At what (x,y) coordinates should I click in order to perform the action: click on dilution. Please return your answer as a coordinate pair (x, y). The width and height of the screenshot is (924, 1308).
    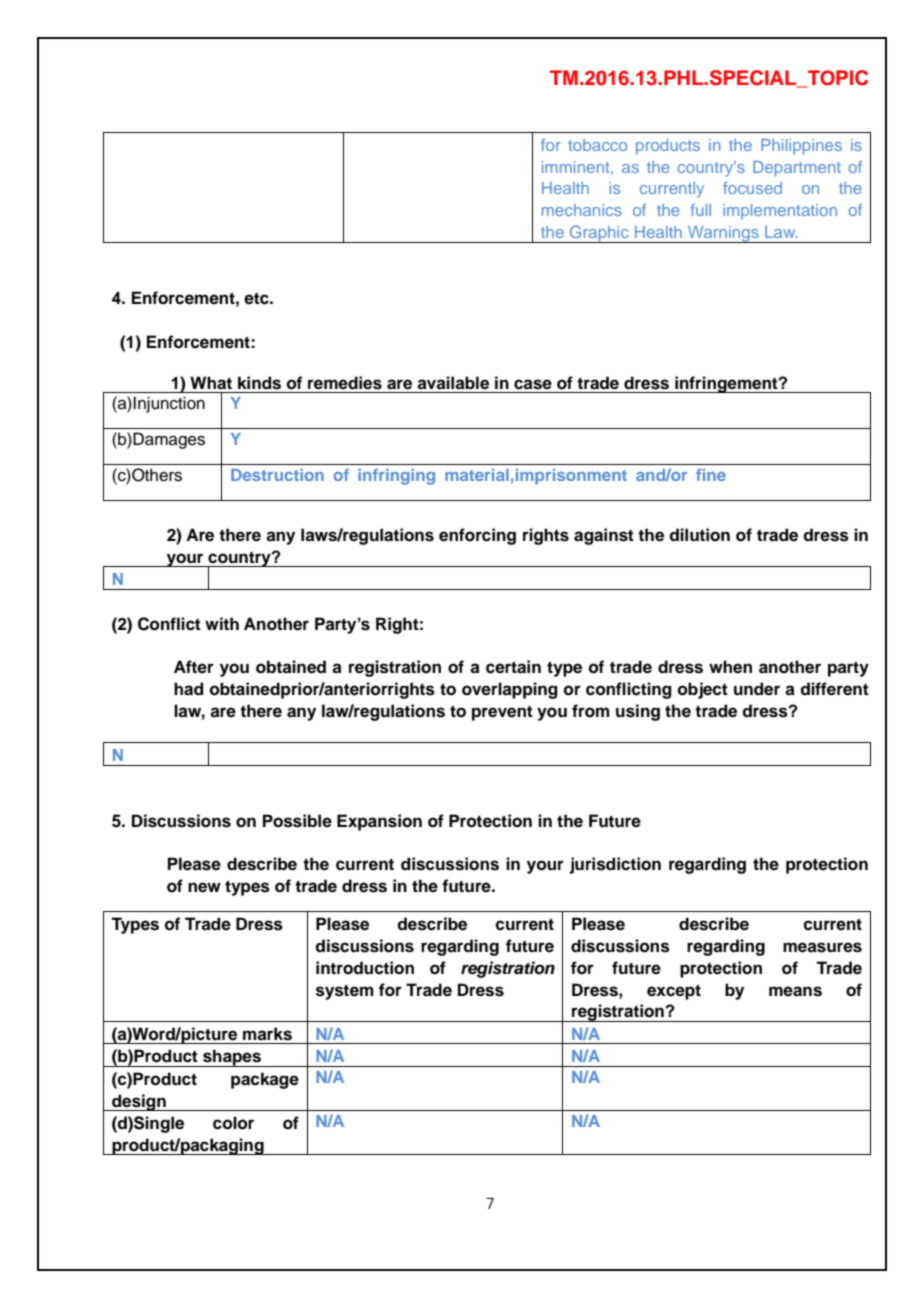
    Looking at the image, I should click on (699, 535).
